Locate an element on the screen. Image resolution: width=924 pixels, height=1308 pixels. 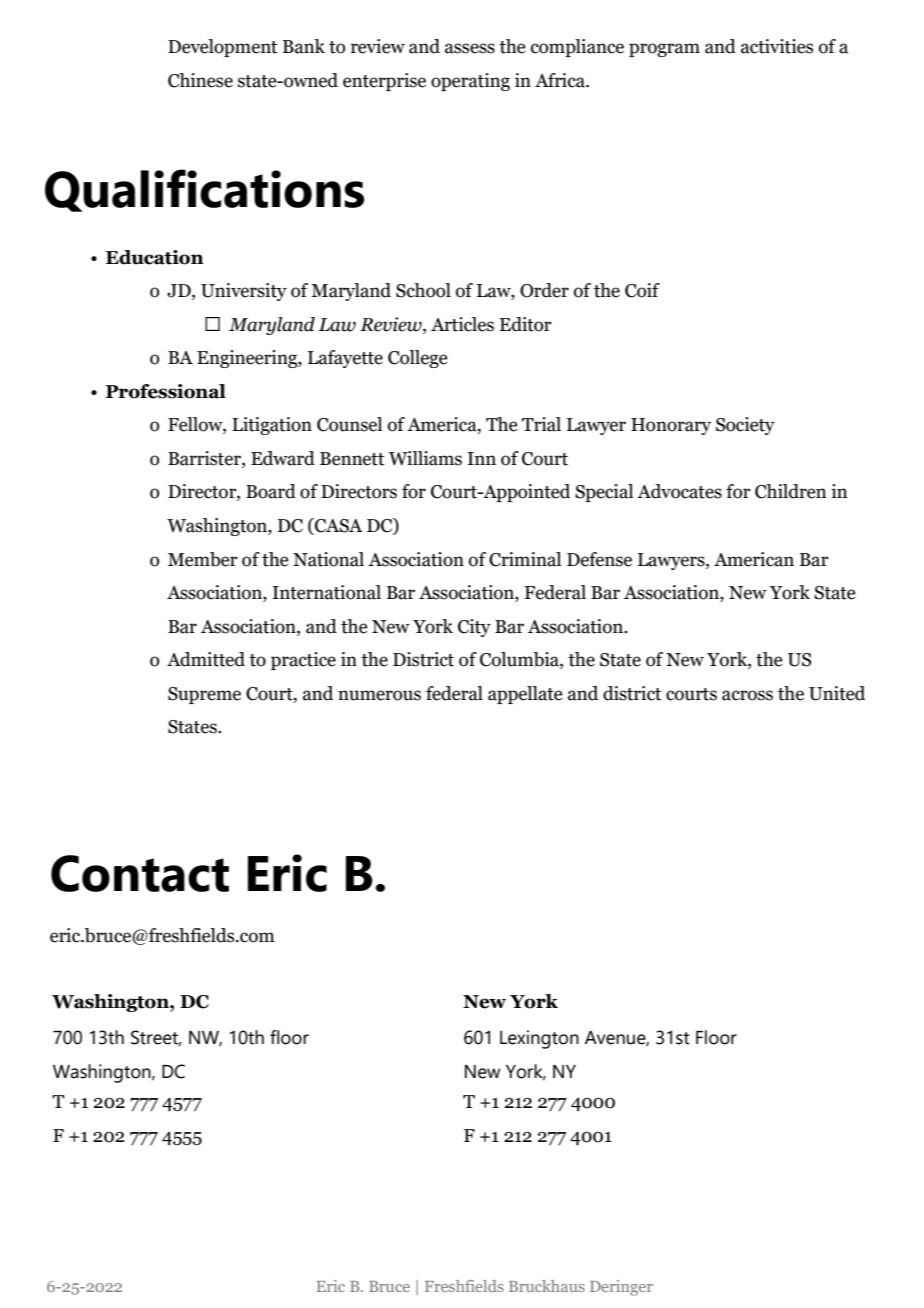
operating is located at coordinates (470, 82).
